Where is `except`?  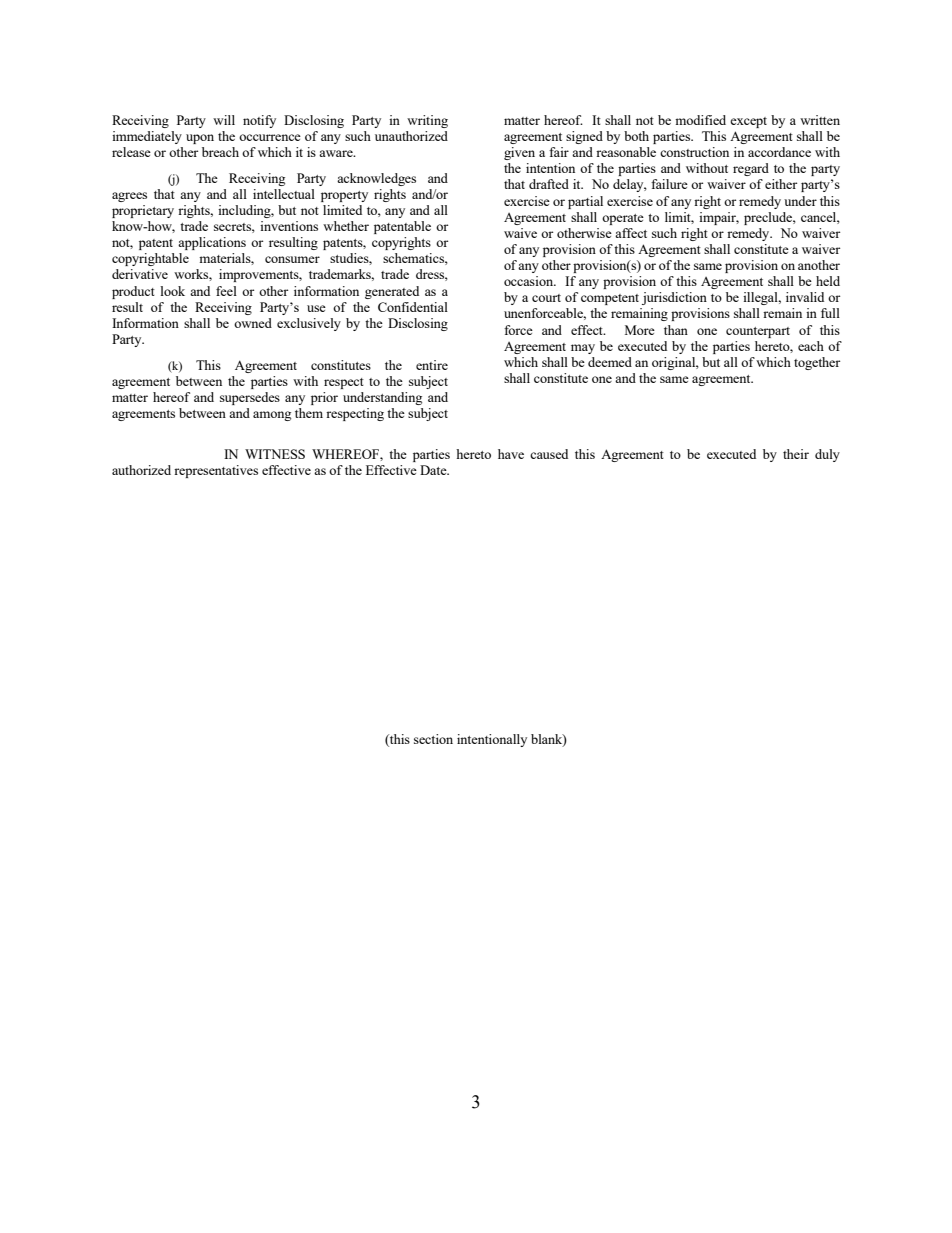
except is located at coordinates (748, 122).
